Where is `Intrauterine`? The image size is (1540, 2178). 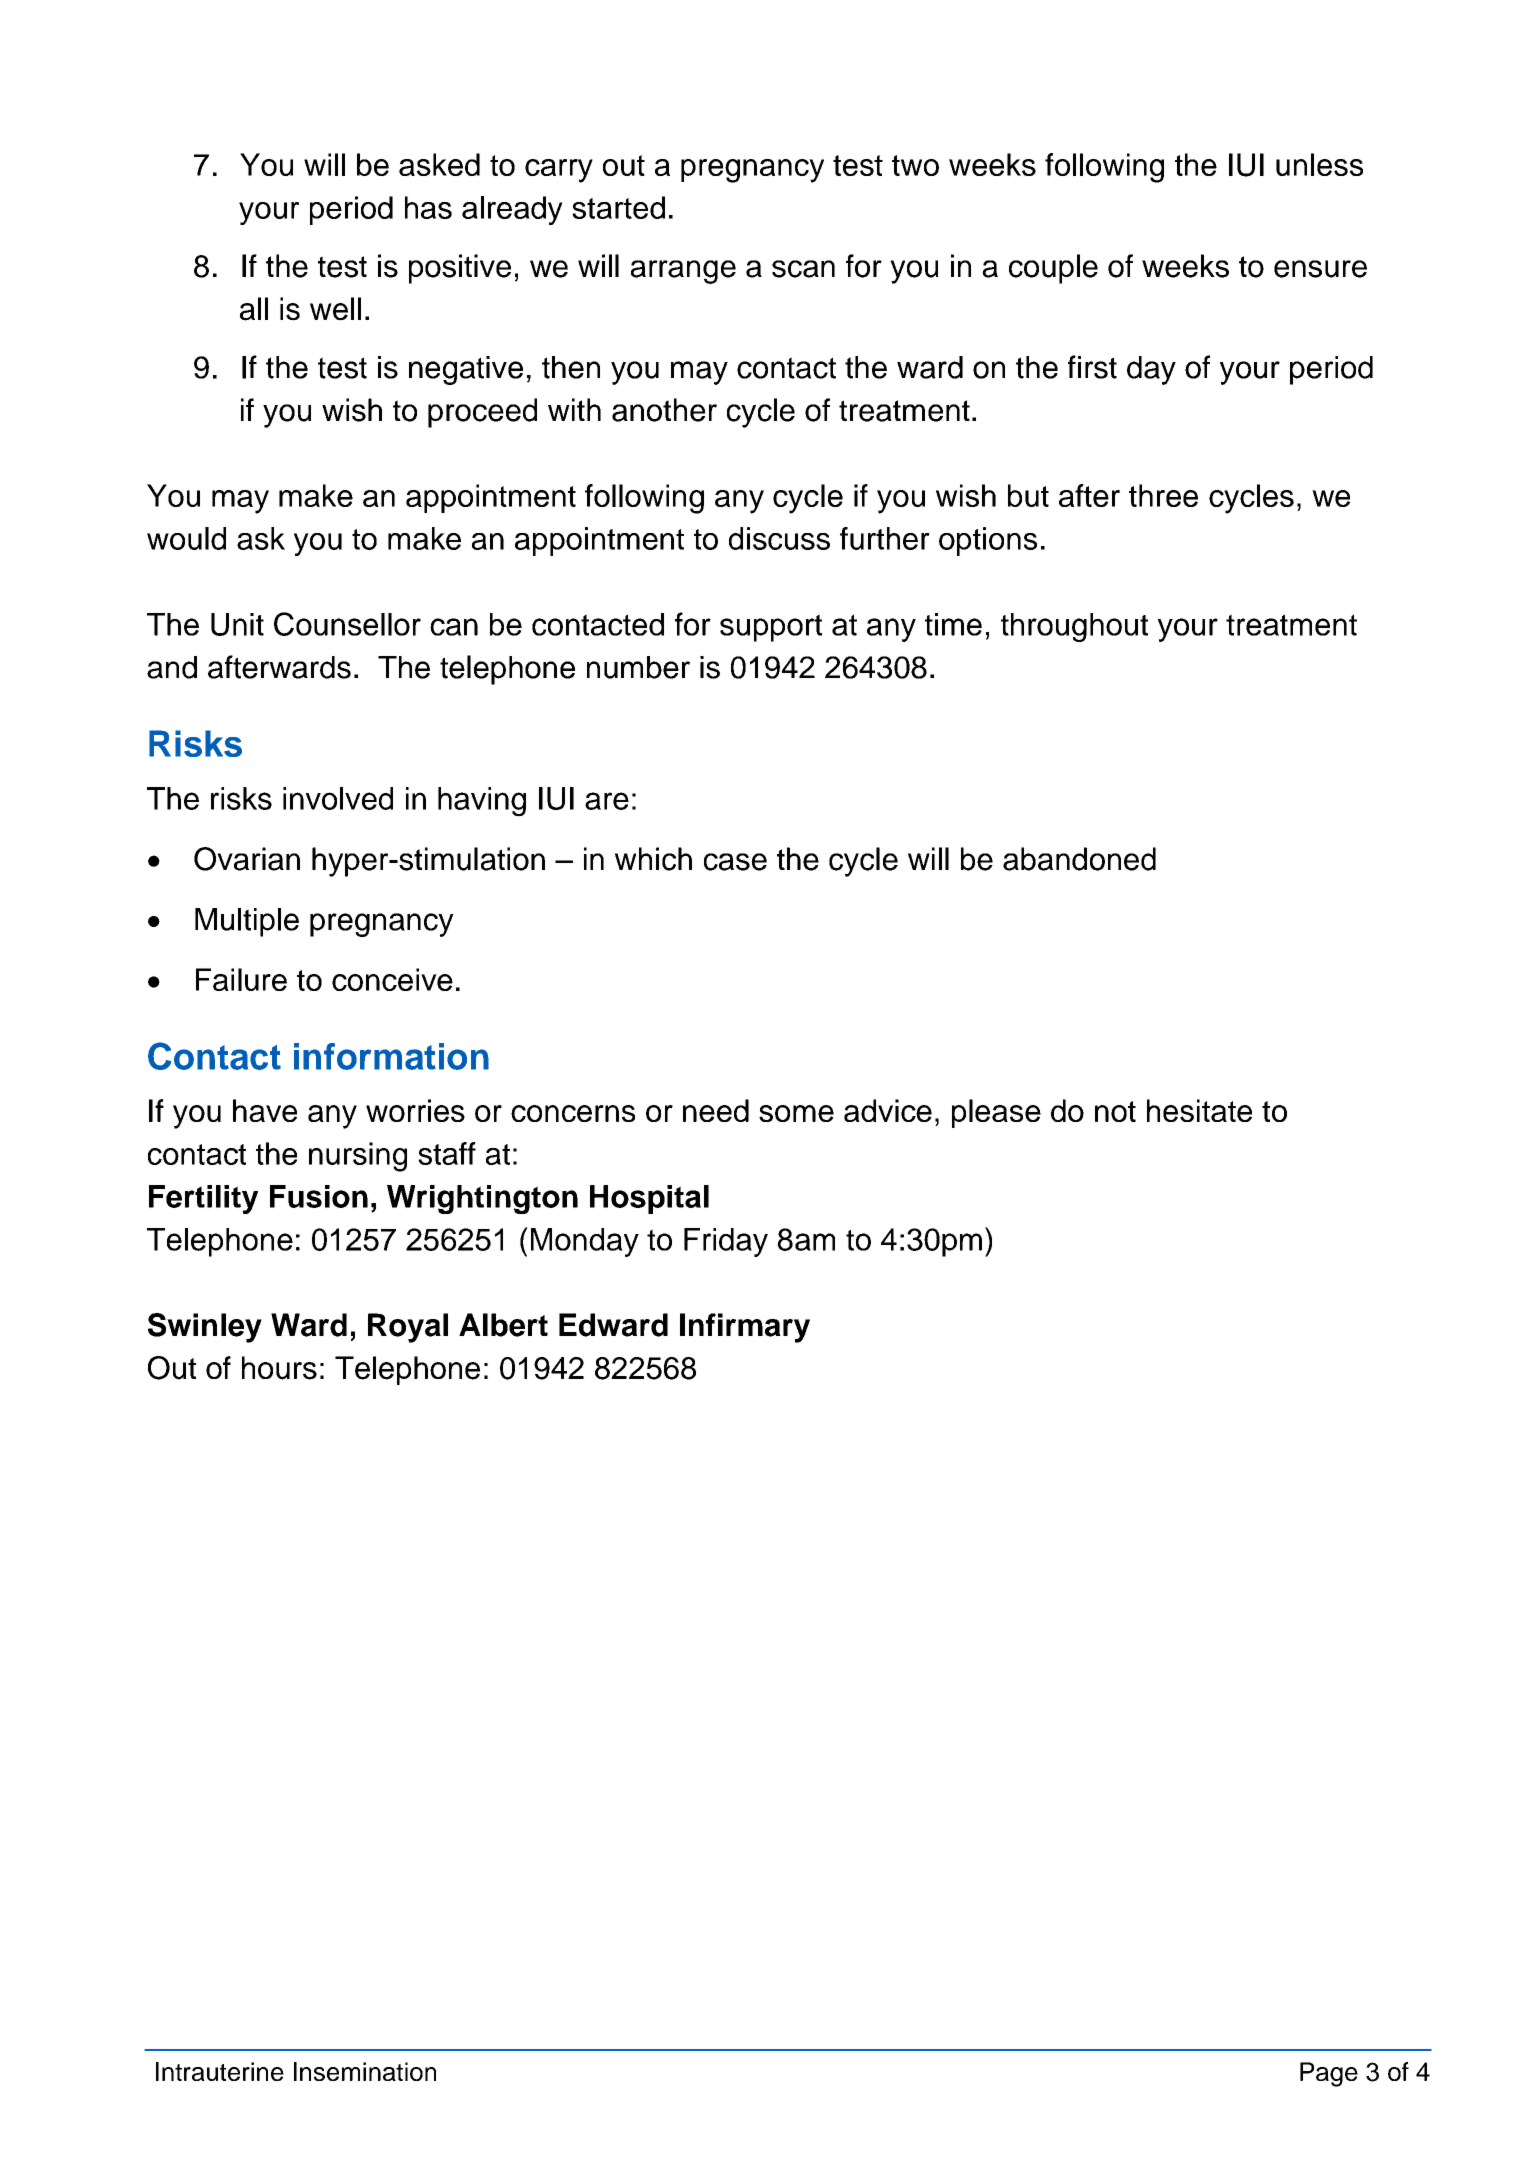
Intrauterine is located at coordinates (220, 2071).
